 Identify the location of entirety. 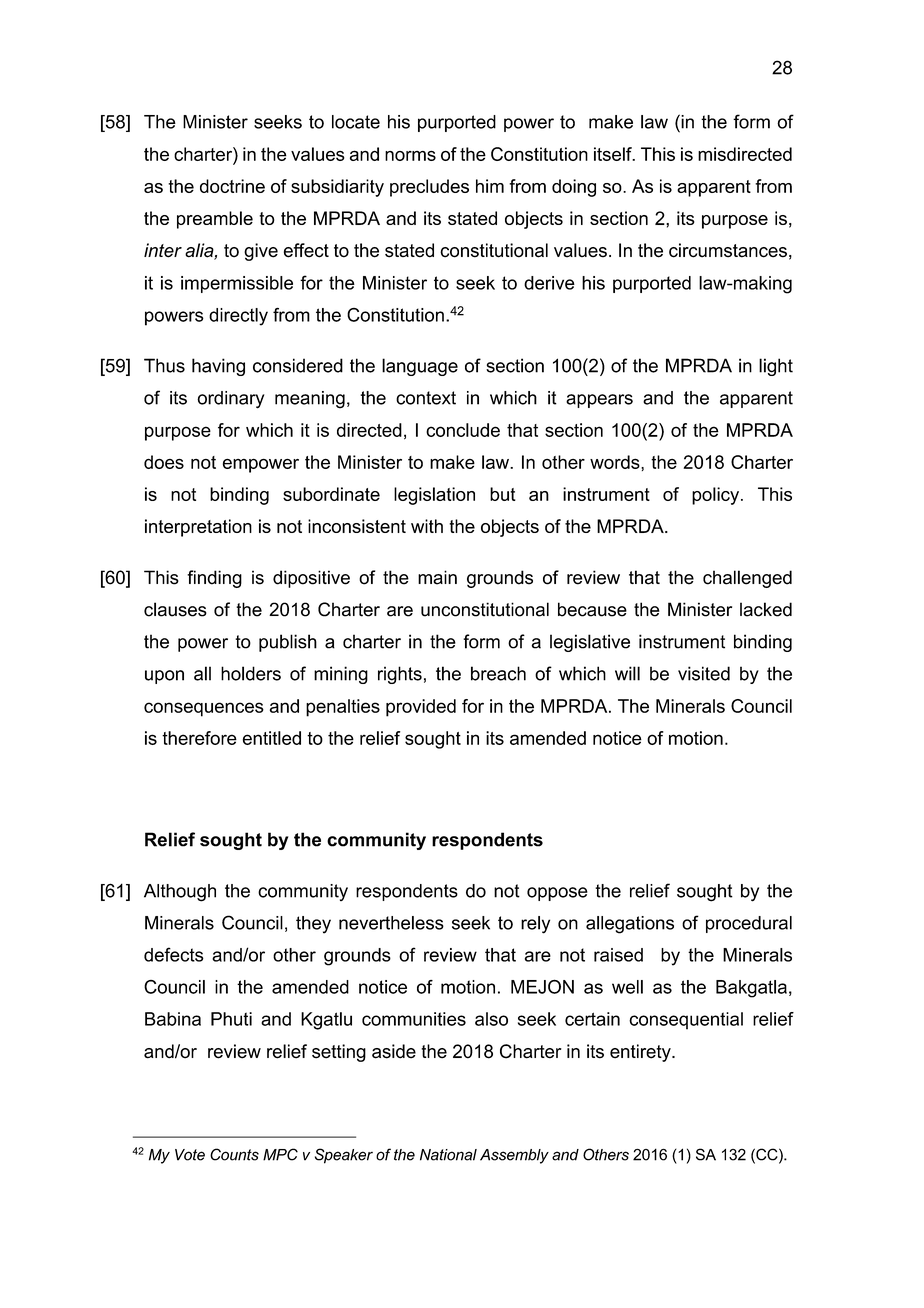
(641, 1053).
